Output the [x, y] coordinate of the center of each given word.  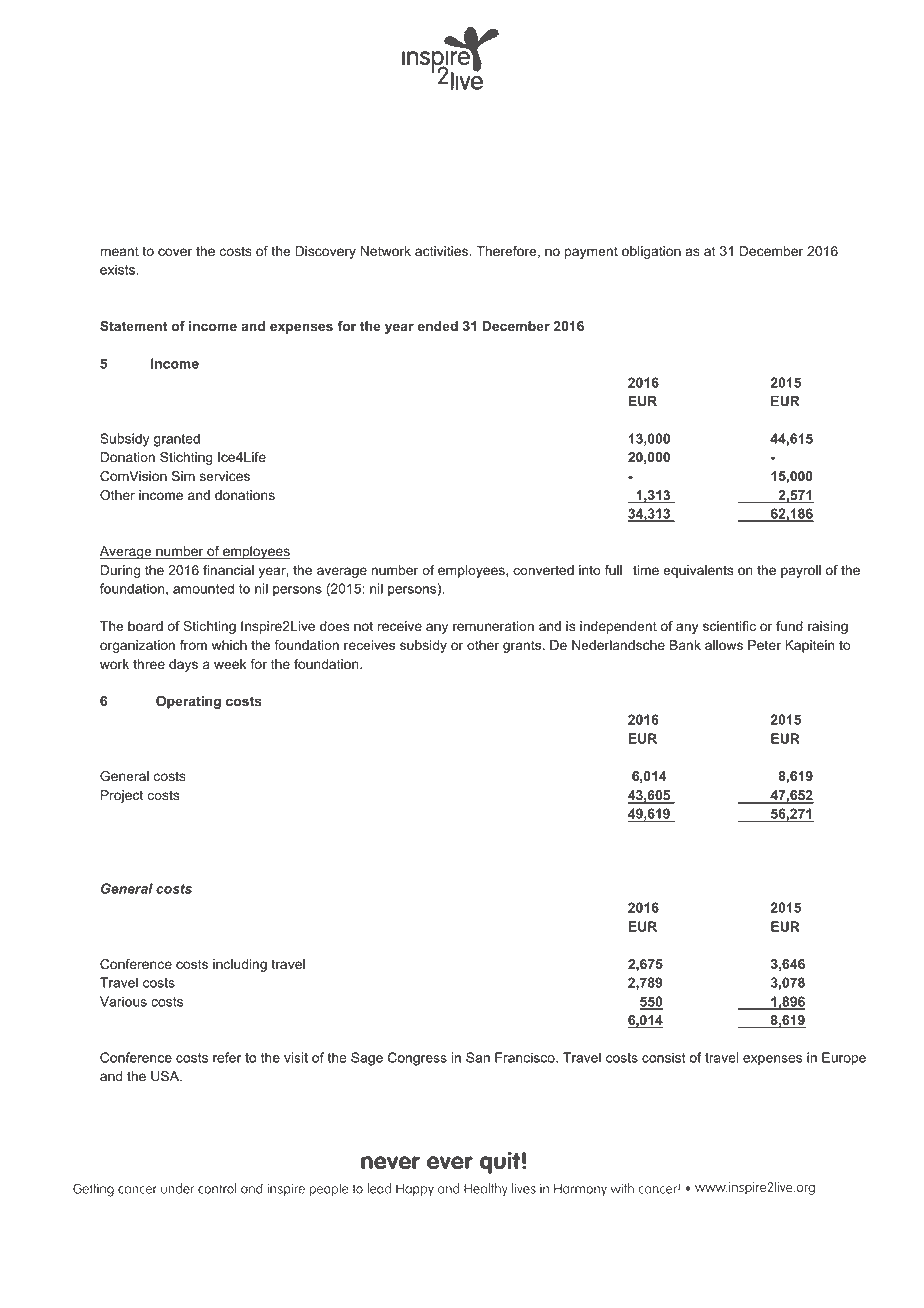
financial [228, 570]
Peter [764, 645]
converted [543, 570]
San [478, 1057]
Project [122, 796]
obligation [651, 252]
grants [523, 646]
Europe [844, 1059]
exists [118, 269]
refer [227, 1057]
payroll [801, 571]
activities [443, 251]
